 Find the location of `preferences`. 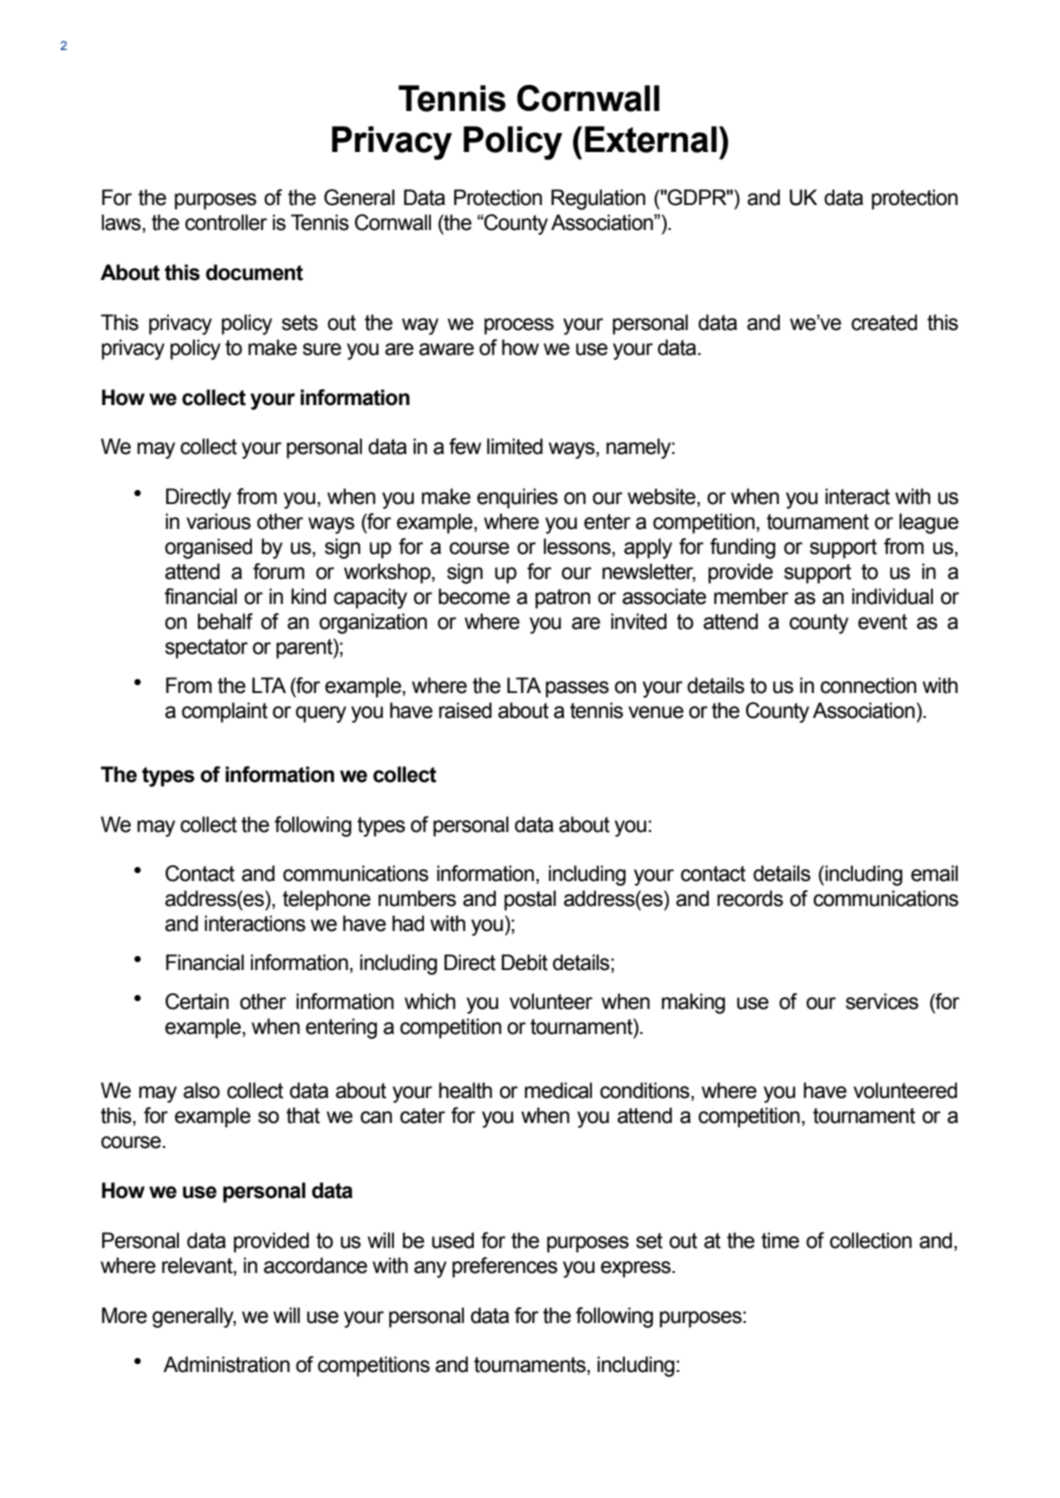

preferences is located at coordinates (505, 1267).
